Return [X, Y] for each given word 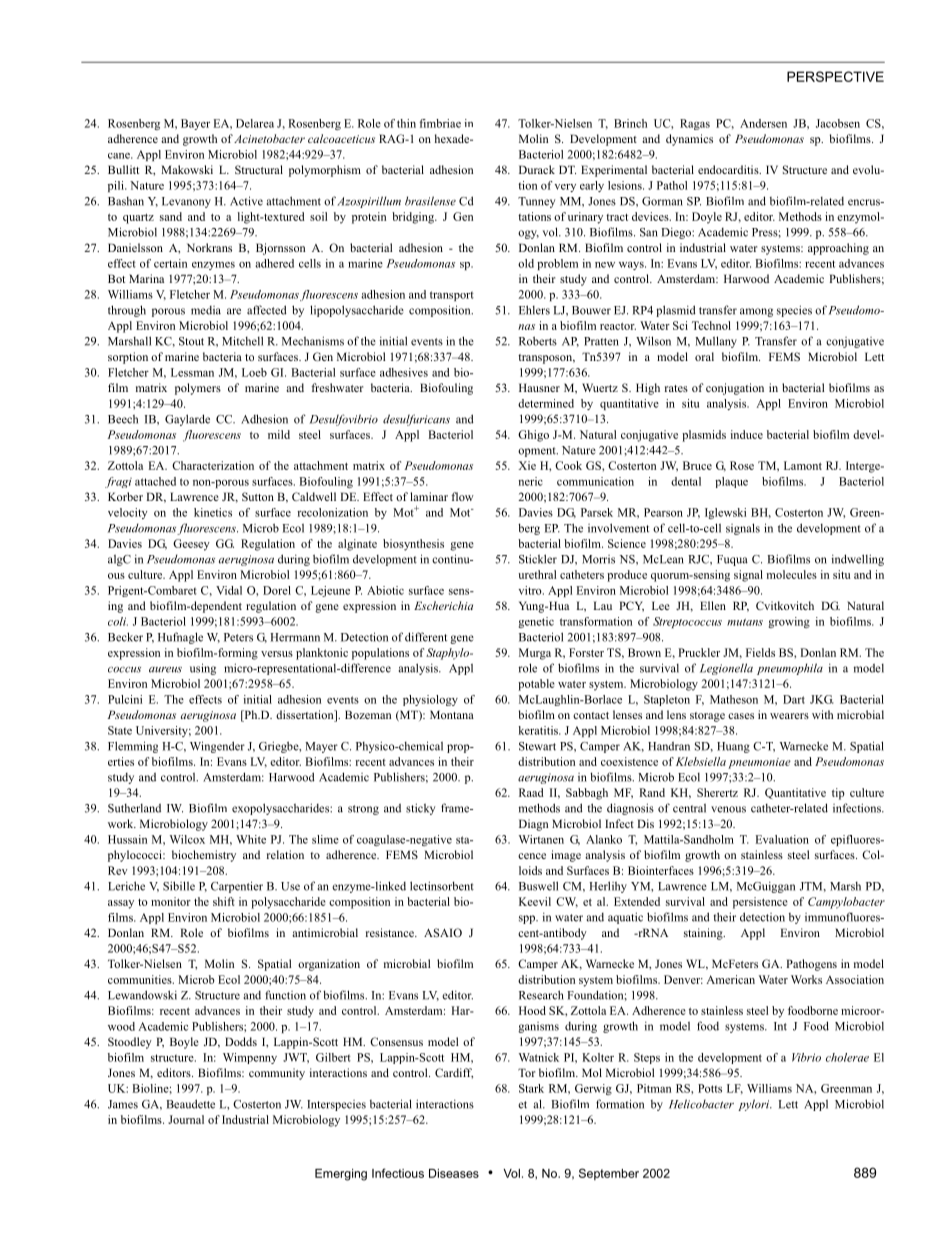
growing [789, 622]
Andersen [763, 123]
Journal [186, 1119]
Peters [238, 637]
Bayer [195, 124]
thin [406, 123]
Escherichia [443, 605]
